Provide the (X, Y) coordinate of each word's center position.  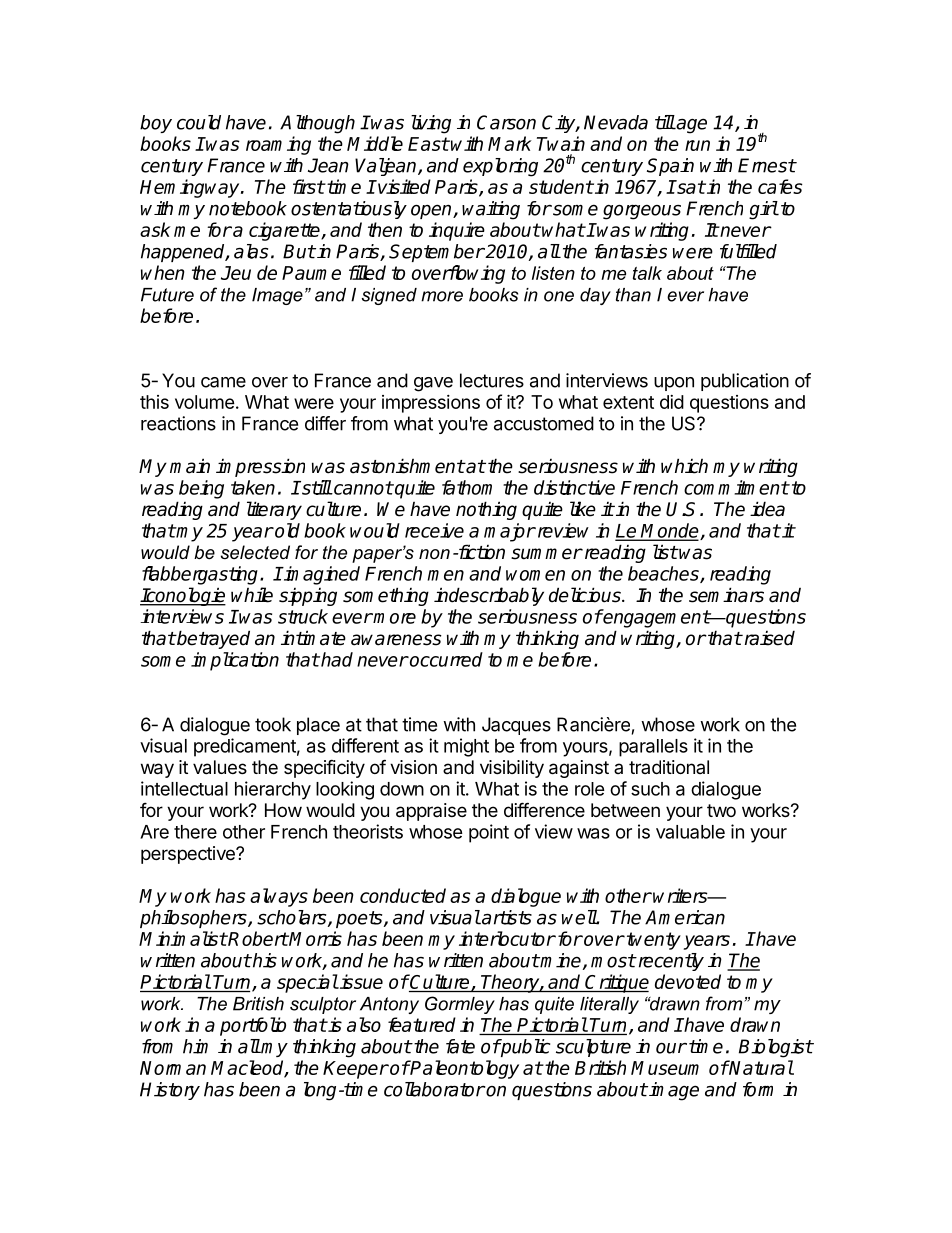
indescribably (489, 596)
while (252, 595)
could (199, 122)
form (758, 1089)
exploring (500, 167)
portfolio (253, 1026)
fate (460, 1046)
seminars (726, 595)
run (697, 145)
